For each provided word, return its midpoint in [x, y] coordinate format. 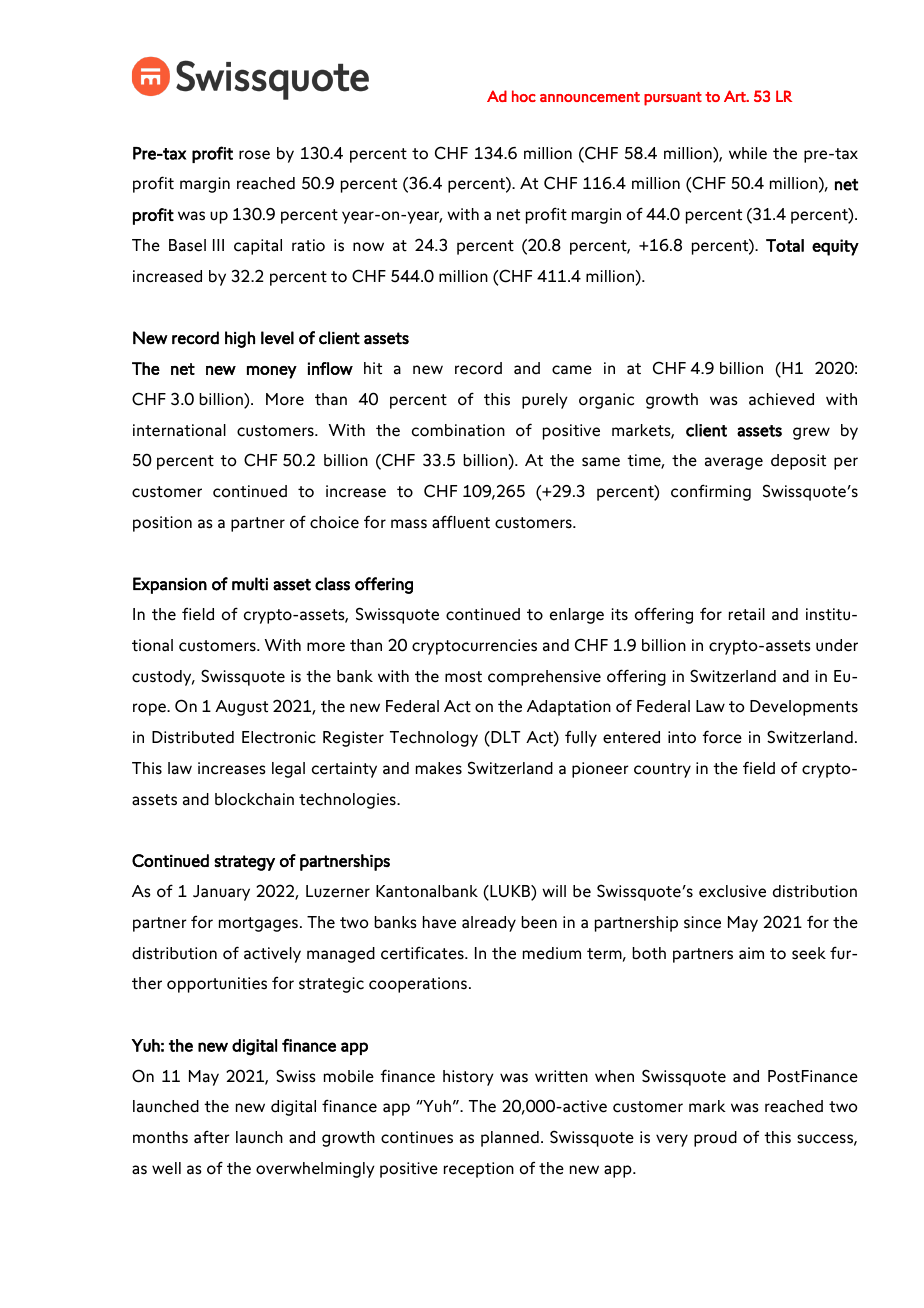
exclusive [732, 891]
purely [545, 401]
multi [250, 584]
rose [254, 155]
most [463, 677]
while [748, 153]
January [221, 893]
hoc [524, 96]
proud [715, 1139]
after [212, 1137]
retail [747, 614]
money [272, 372]
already [489, 924]
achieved [781, 399]
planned [510, 1139]
